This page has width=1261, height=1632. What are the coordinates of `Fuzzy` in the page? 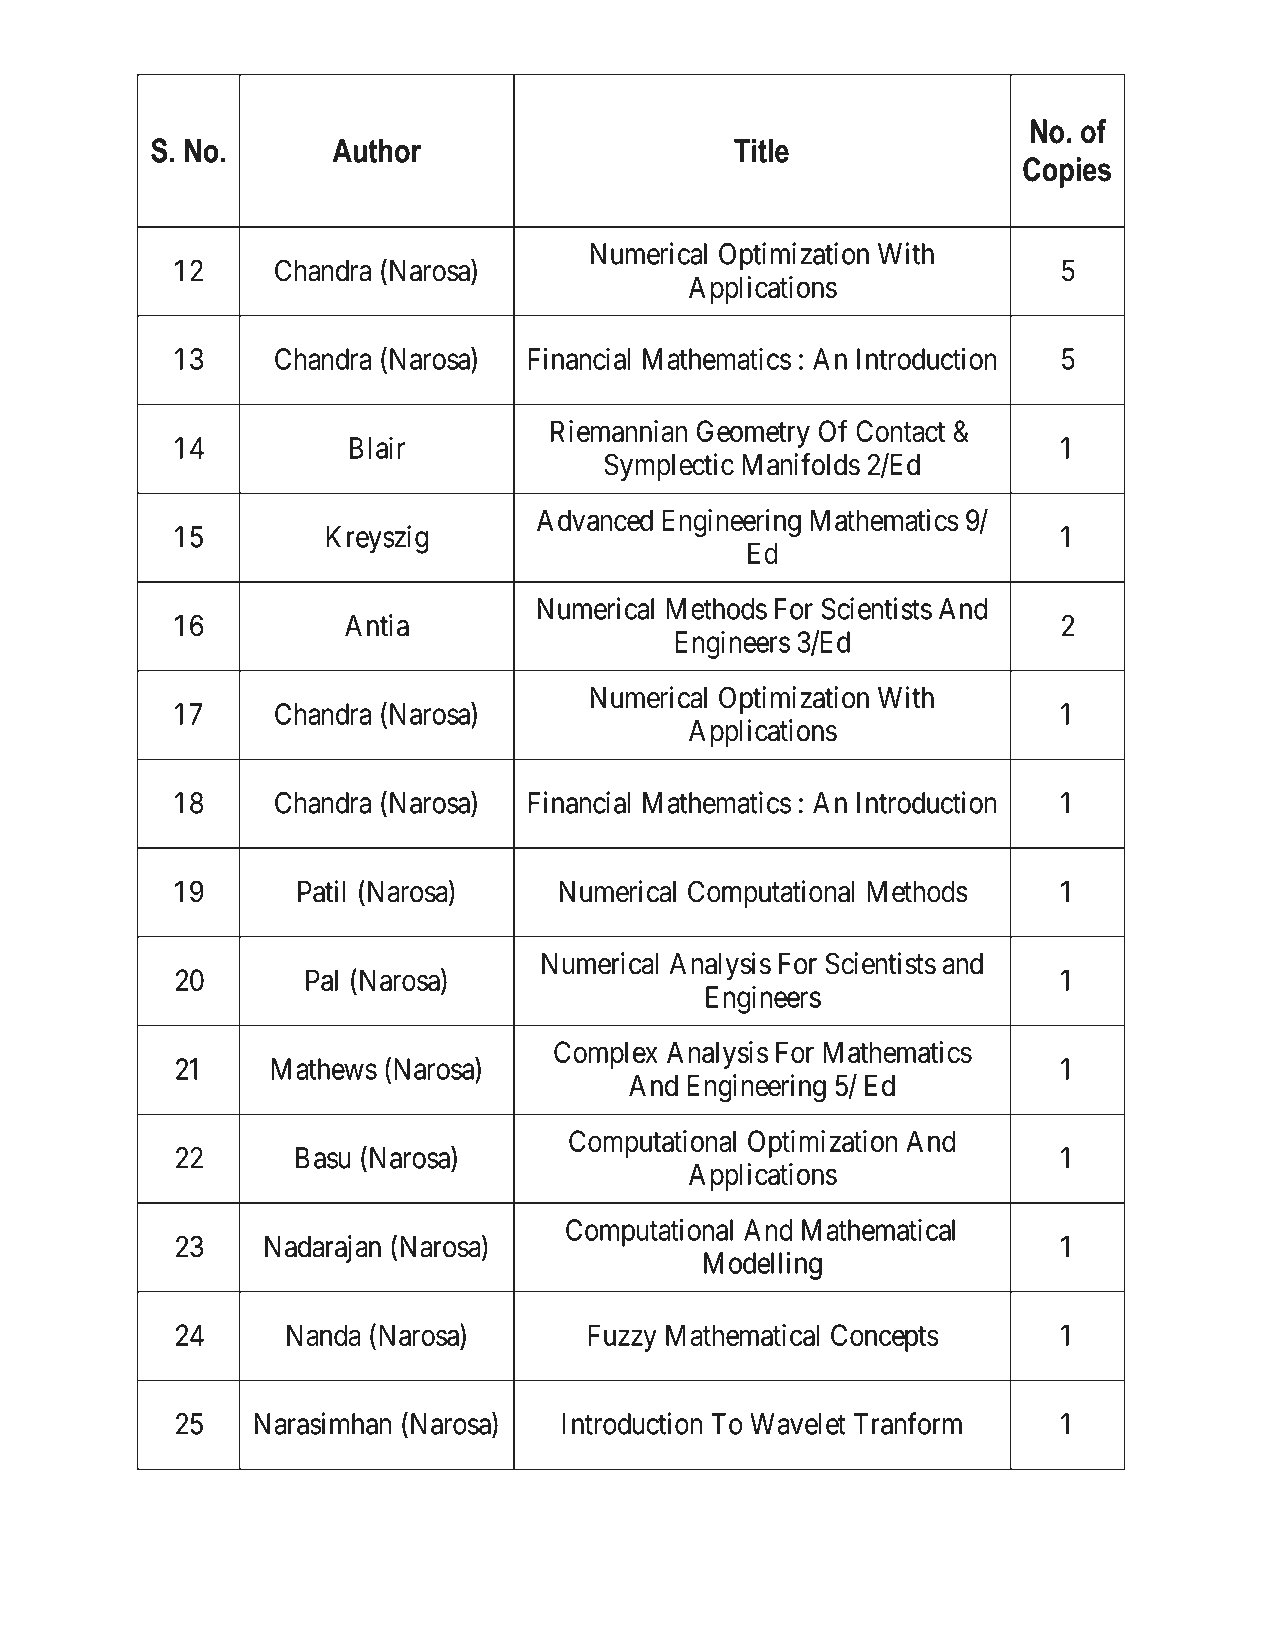 It's located at (622, 1338).
